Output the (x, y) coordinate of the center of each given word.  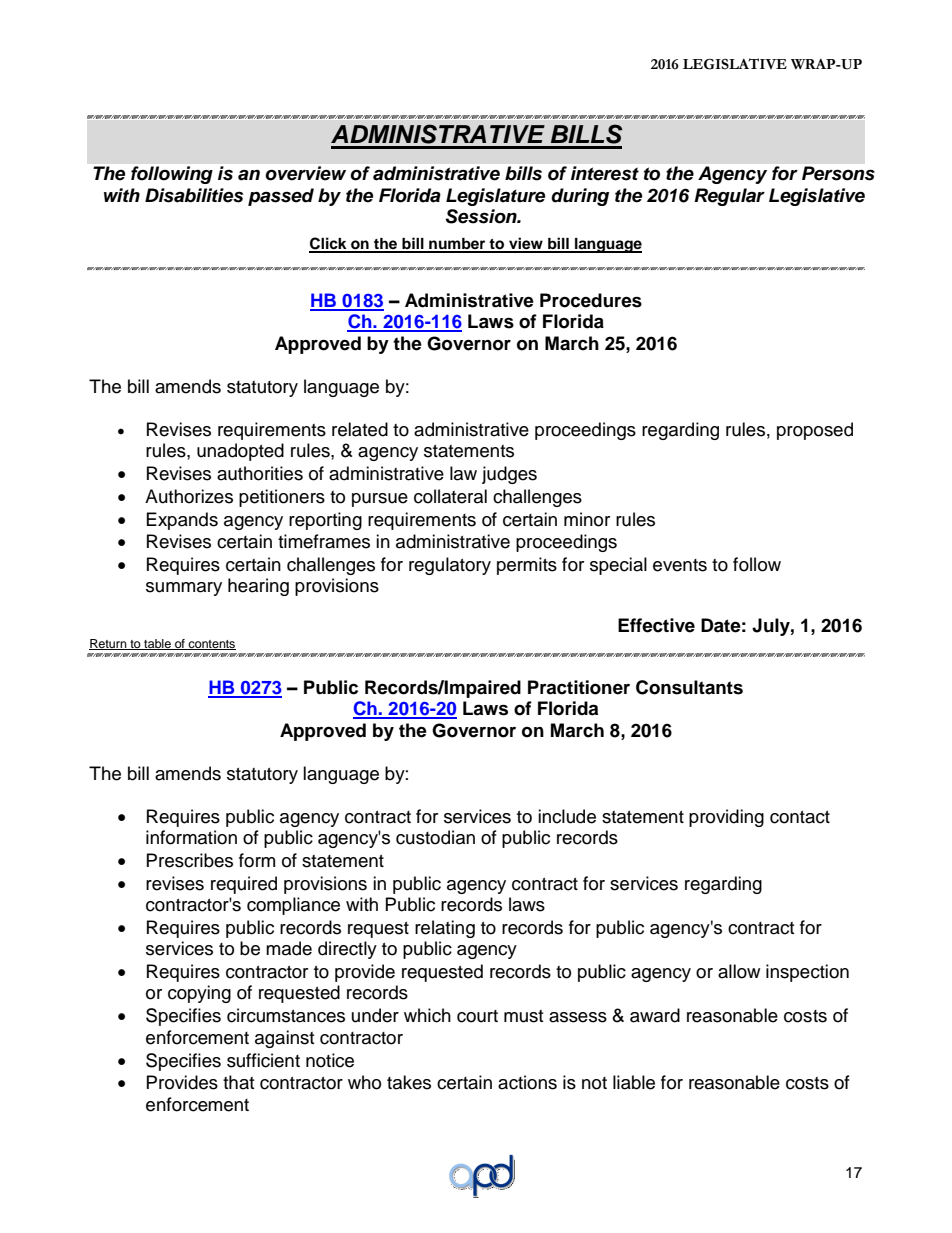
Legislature (495, 197)
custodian (435, 837)
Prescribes (190, 860)
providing (726, 818)
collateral (450, 496)
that (238, 1082)
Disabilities (194, 195)
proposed (815, 431)
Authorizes (189, 496)
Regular (729, 197)
